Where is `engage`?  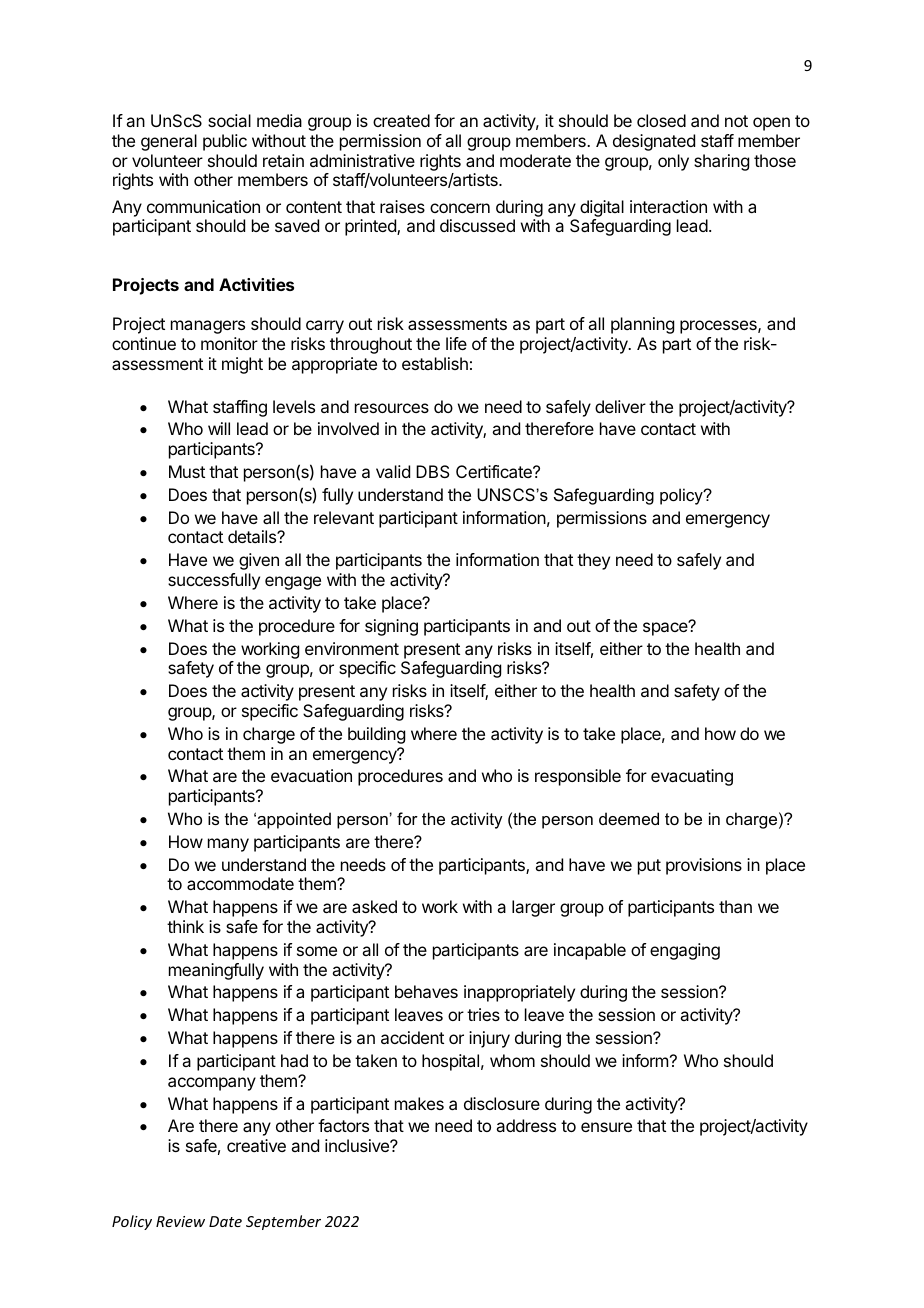
engage is located at coordinates (293, 583).
